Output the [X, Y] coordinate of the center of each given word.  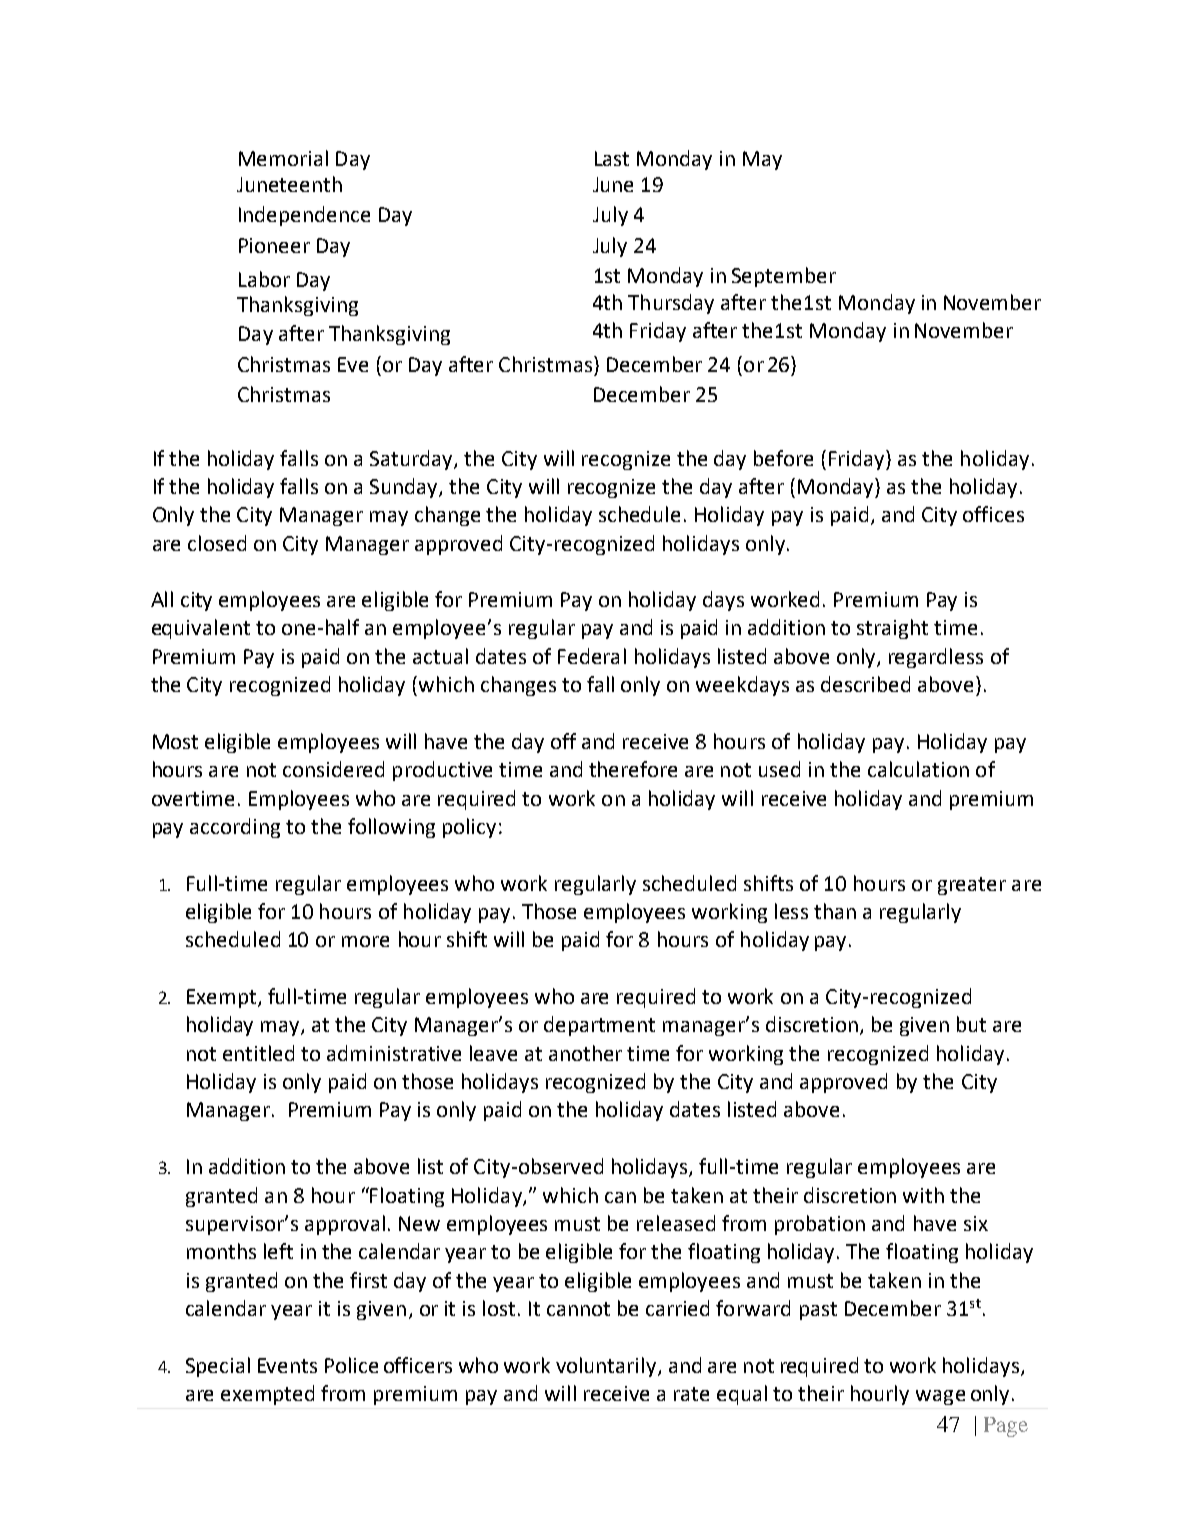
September [784, 277]
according [235, 828]
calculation [918, 769]
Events [287, 1365]
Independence [304, 216]
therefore [633, 769]
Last [612, 158]
